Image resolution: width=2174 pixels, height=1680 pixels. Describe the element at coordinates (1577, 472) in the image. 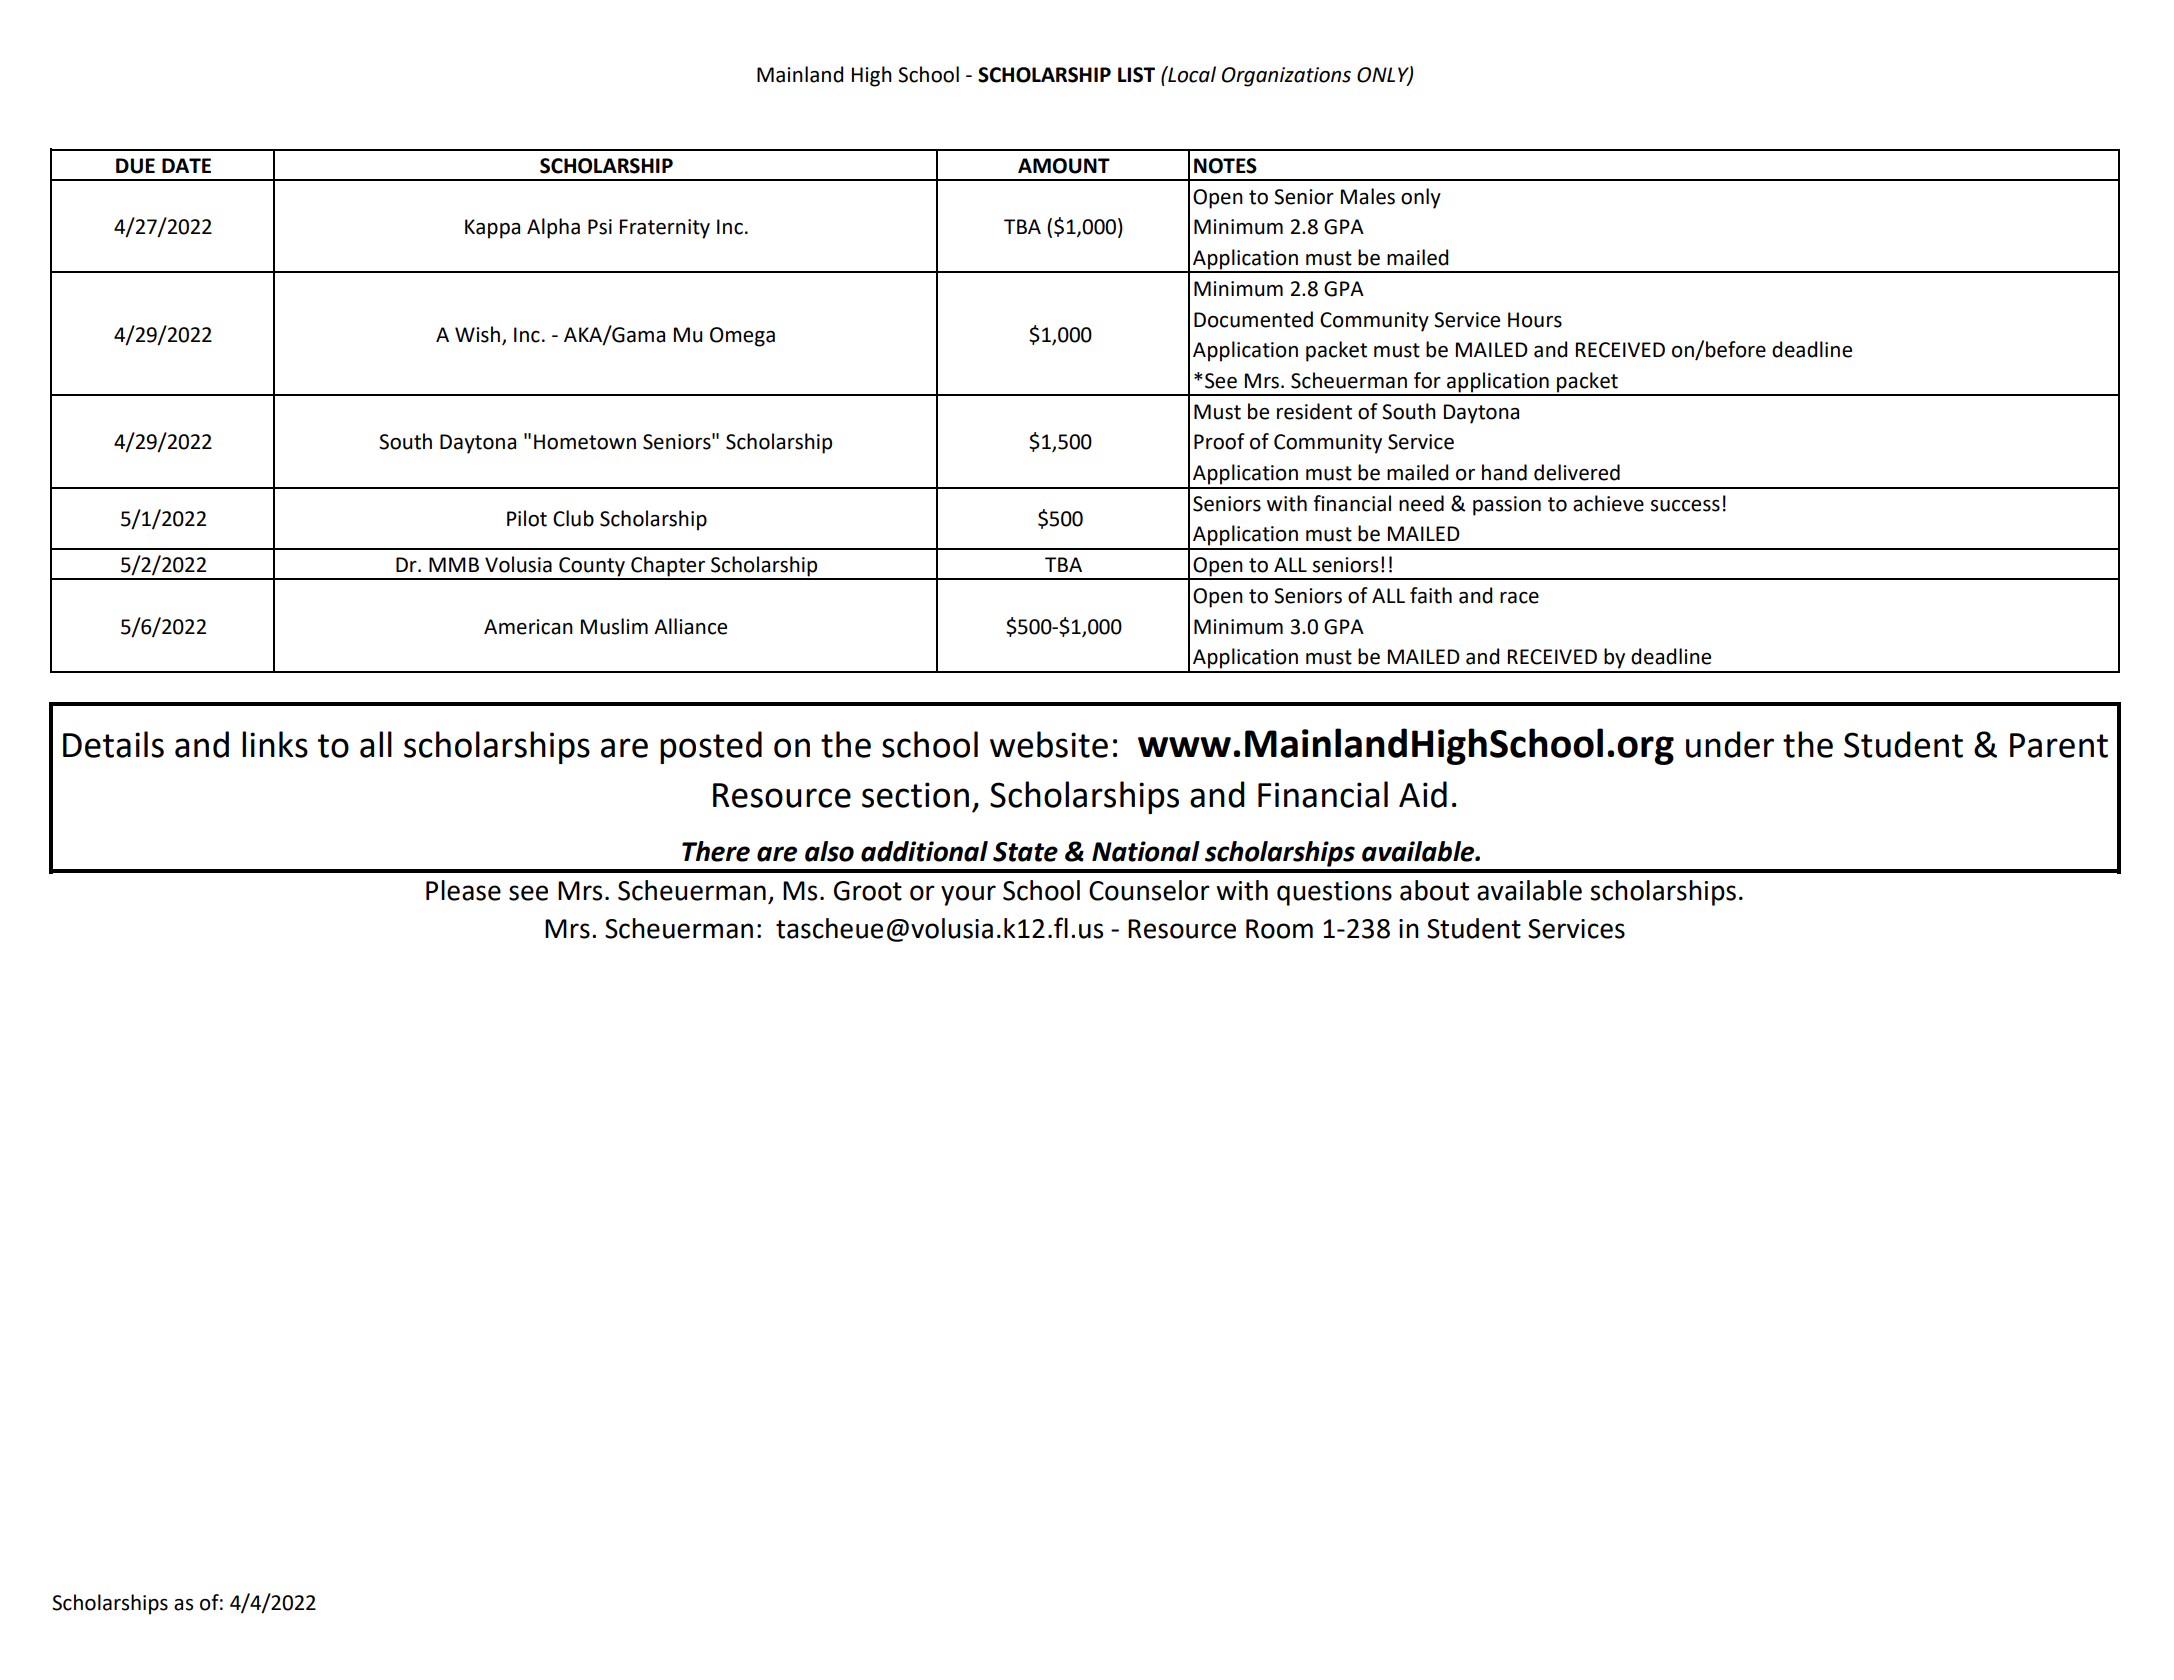

I see `delivered` at that location.
